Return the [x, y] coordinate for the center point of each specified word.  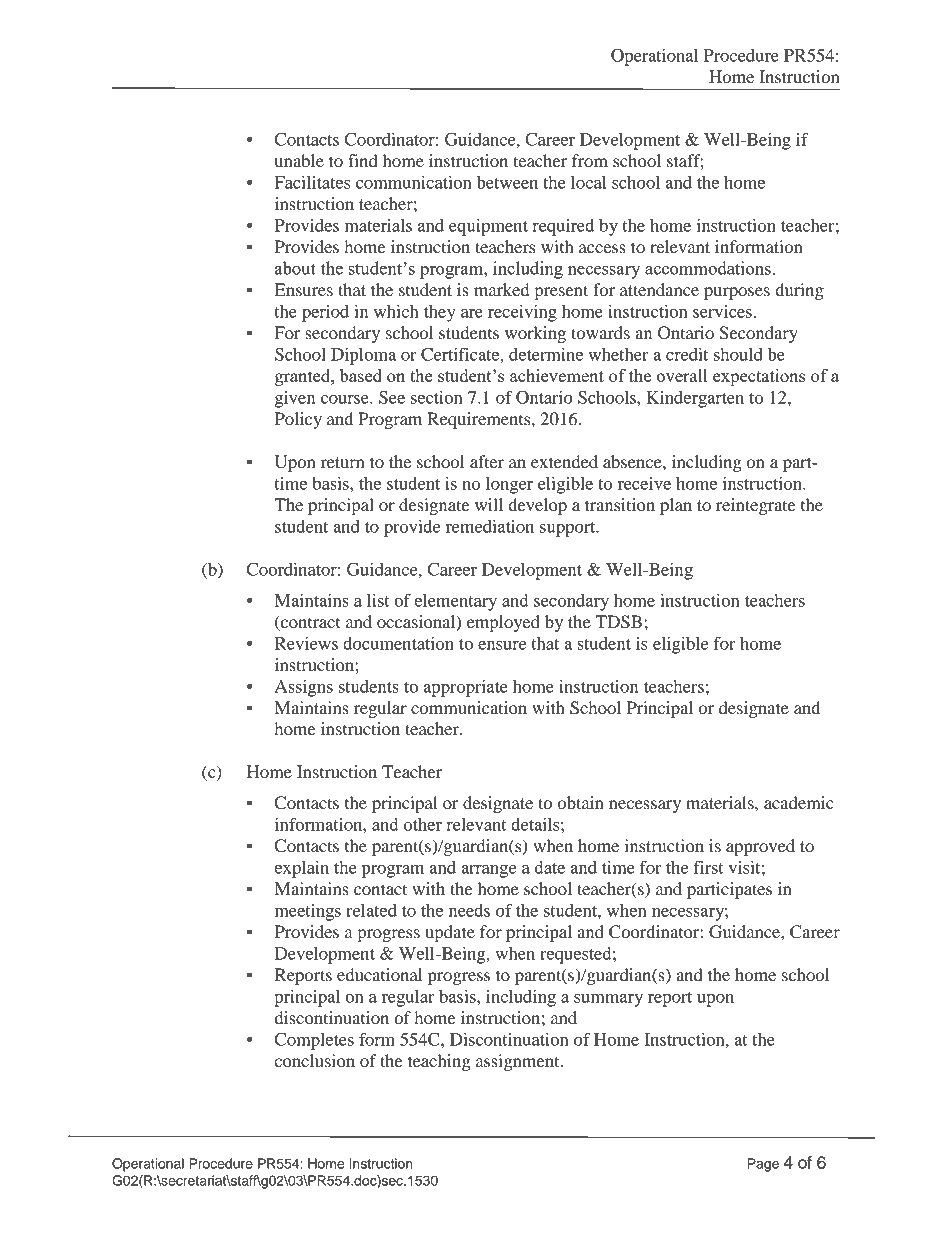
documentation [398, 643]
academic [799, 802]
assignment [519, 1062]
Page [763, 1165]
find [363, 160]
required [563, 227]
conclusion [314, 1060]
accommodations [708, 268]
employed [503, 623]
